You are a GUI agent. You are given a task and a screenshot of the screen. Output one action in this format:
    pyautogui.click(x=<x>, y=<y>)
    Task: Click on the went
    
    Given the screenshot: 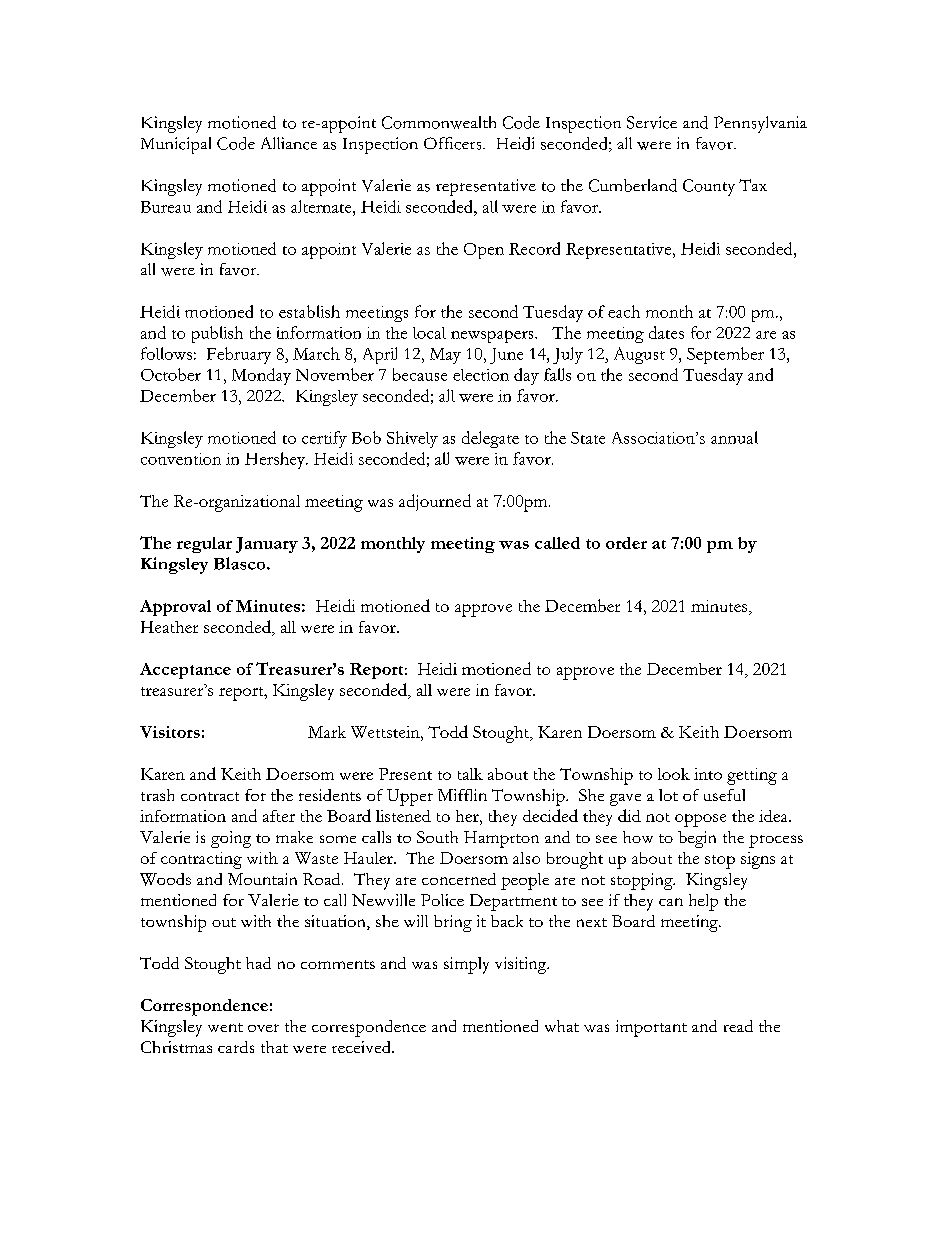 What is the action you would take?
    pyautogui.click(x=225, y=1027)
